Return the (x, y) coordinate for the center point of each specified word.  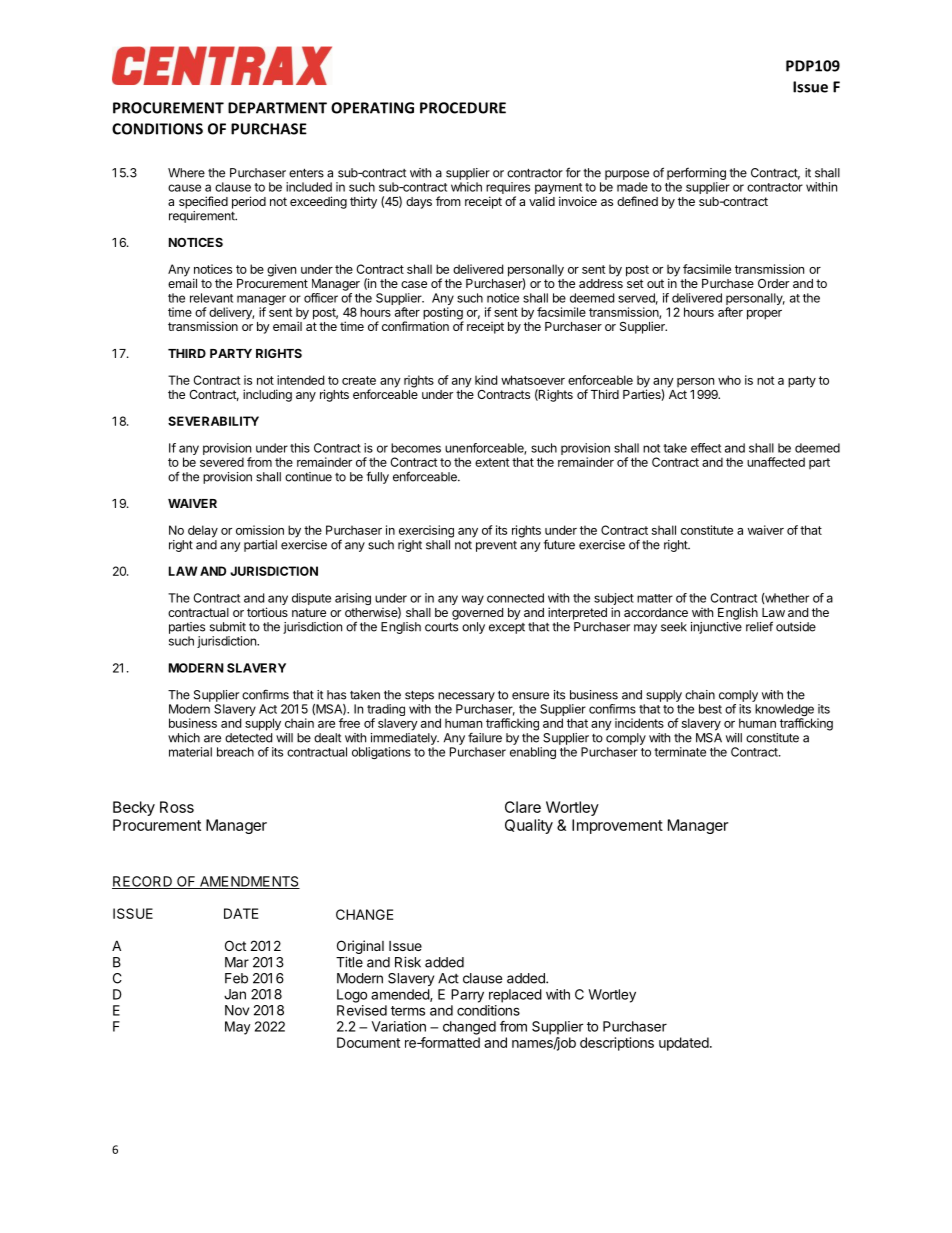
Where (186, 173)
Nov (237, 1010)
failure (485, 737)
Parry (467, 996)
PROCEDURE (463, 108)
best (710, 709)
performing (696, 175)
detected (248, 738)
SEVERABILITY (213, 421)
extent (492, 462)
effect (706, 448)
